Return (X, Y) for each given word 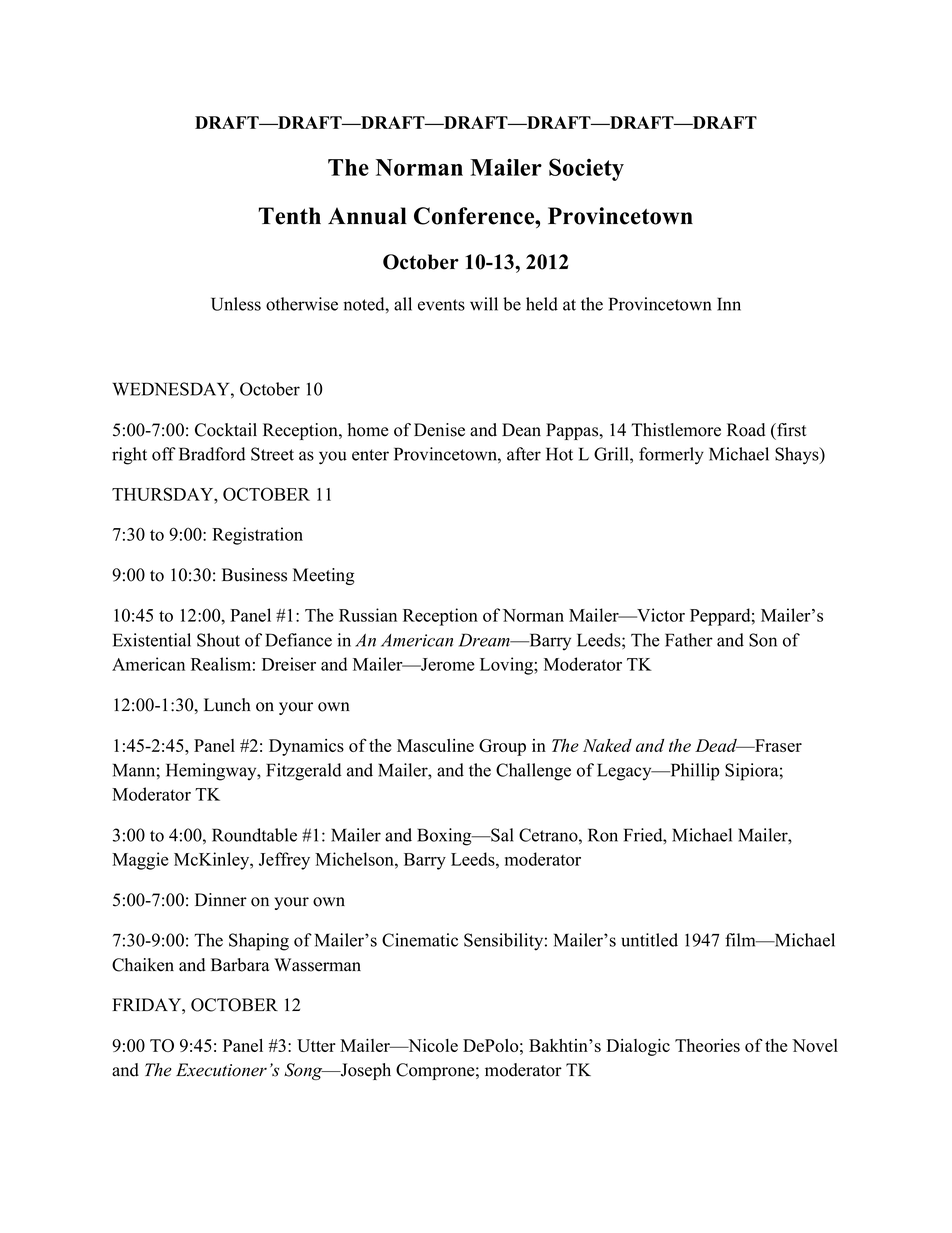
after (524, 454)
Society (586, 169)
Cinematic (420, 940)
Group (502, 747)
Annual (367, 216)
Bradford (212, 454)
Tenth (289, 216)
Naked (607, 745)
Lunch (227, 705)
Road (746, 430)
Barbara (240, 965)
